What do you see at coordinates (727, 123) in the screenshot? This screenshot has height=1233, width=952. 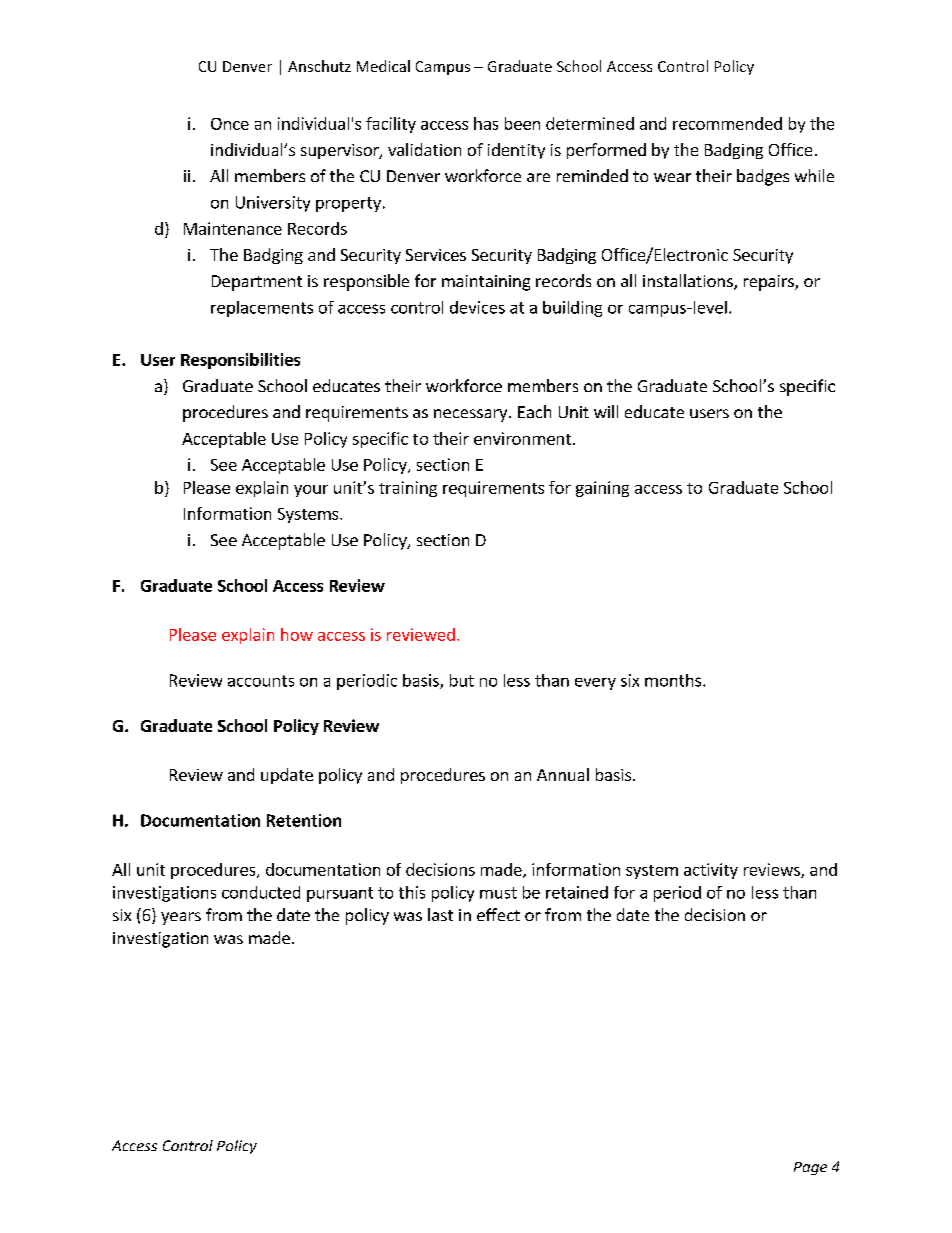 I see `recommended` at bounding box center [727, 123].
